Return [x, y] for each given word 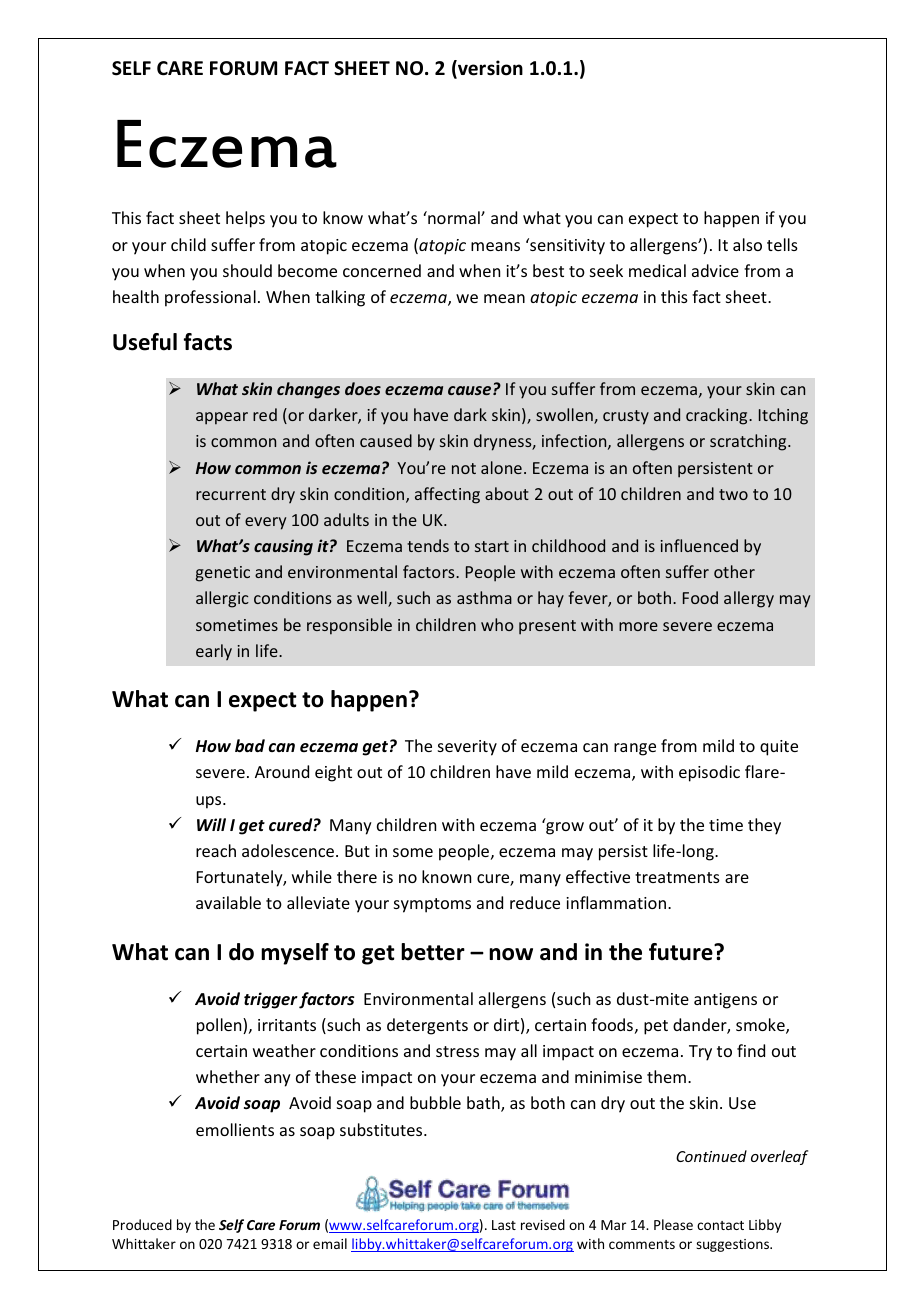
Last [504, 1225]
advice [715, 270]
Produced [142, 1224]
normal [454, 217]
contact [720, 1225]
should [247, 270]
